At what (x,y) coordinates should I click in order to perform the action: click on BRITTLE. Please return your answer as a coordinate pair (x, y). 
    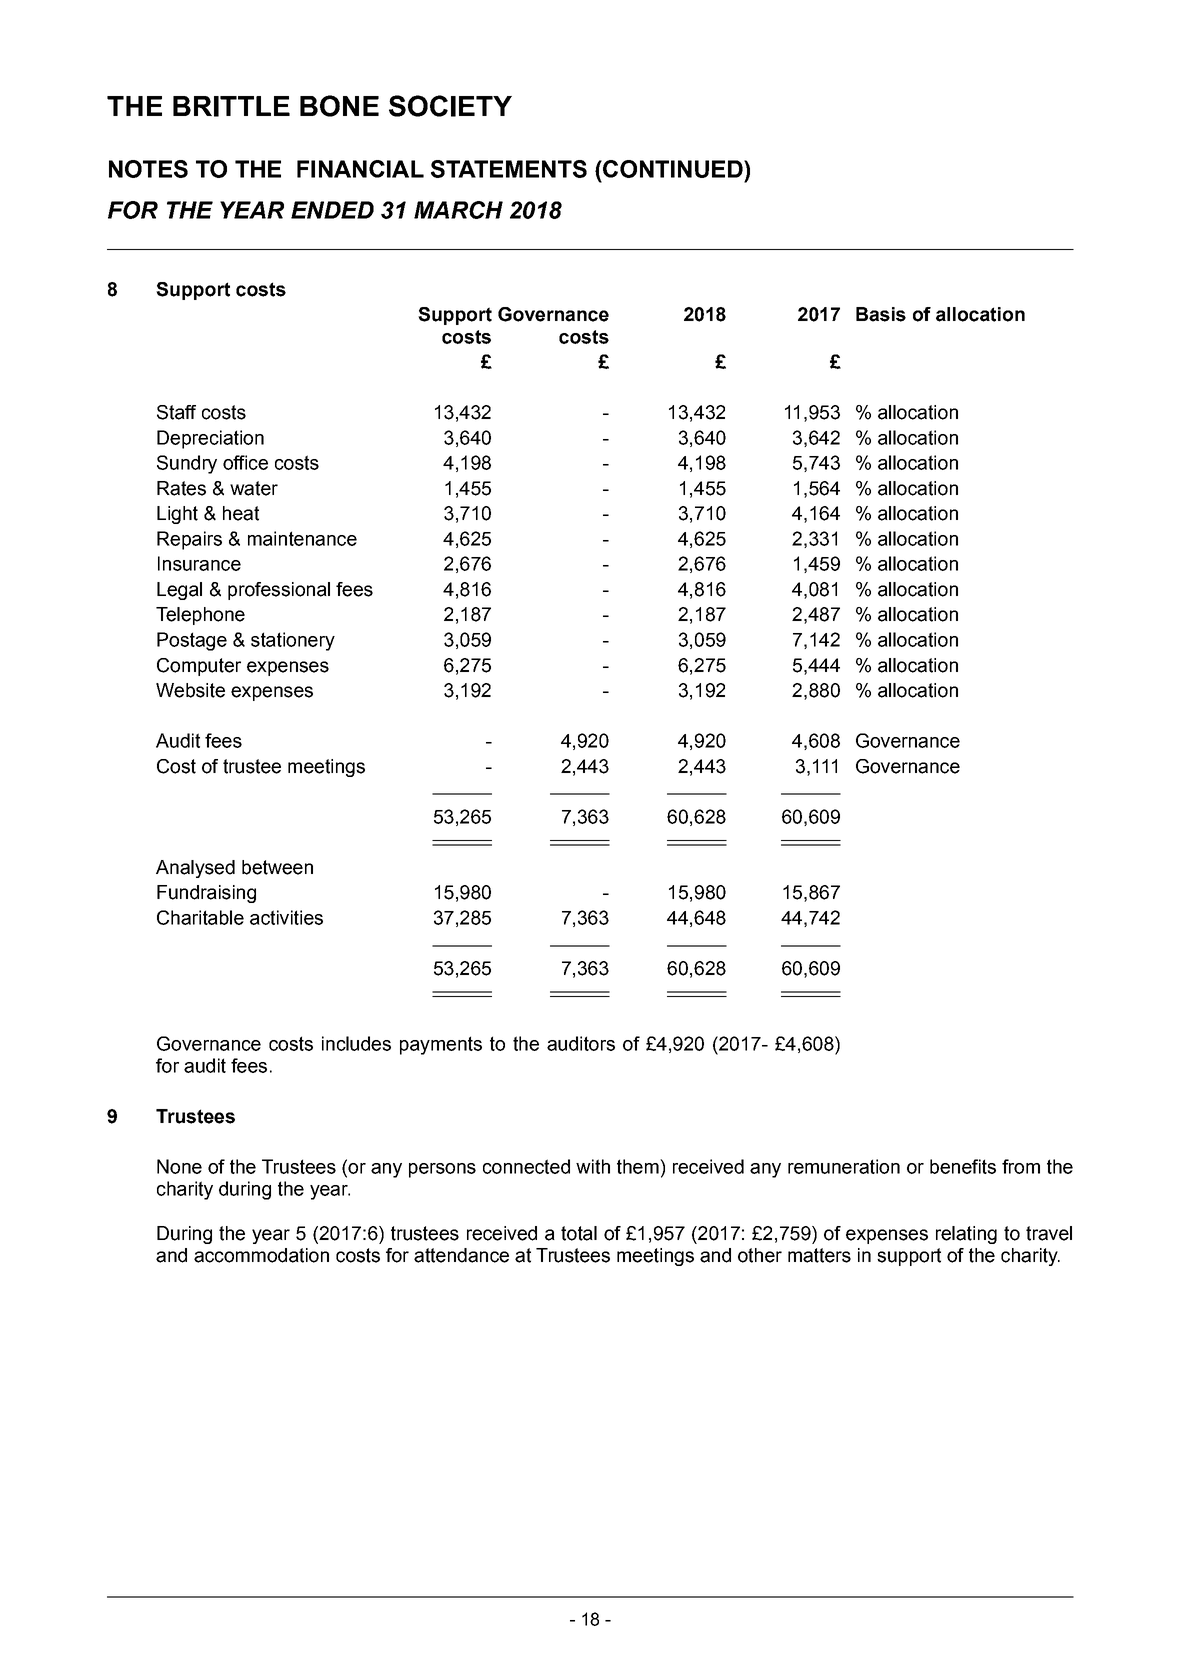
    Looking at the image, I should click on (231, 106).
